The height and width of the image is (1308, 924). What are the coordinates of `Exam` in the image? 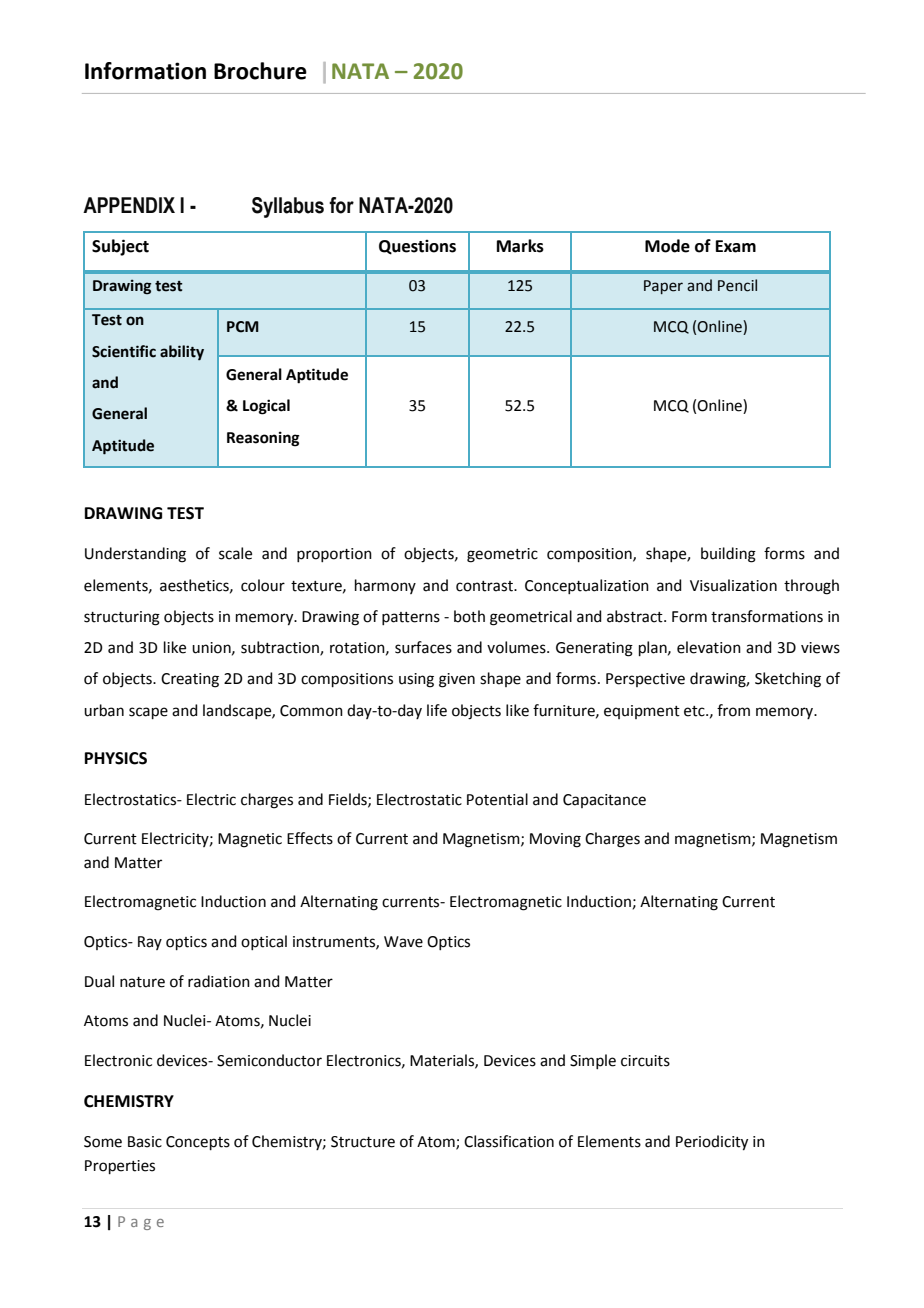 It's located at (736, 246).
